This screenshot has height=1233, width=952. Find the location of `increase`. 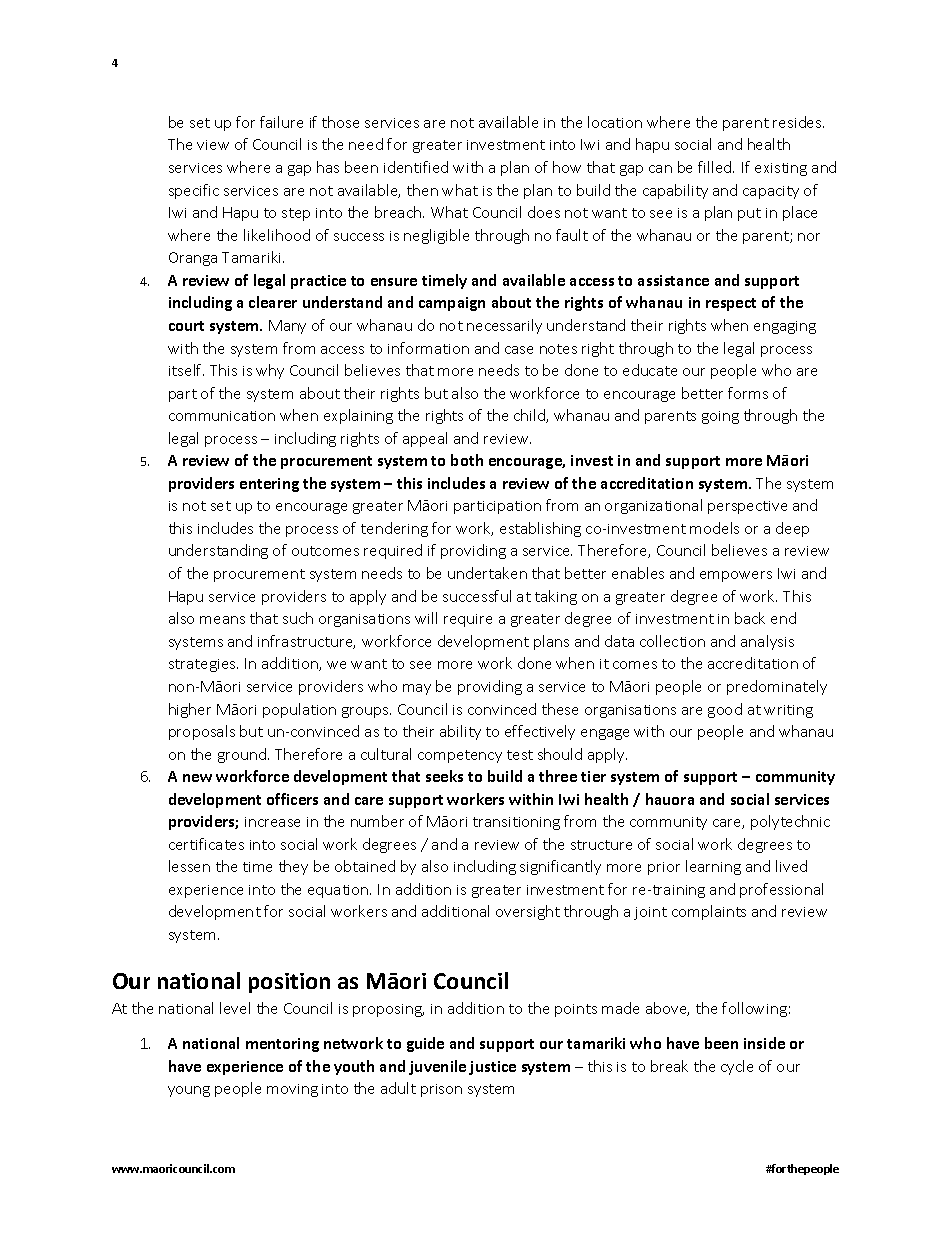

increase is located at coordinates (272, 822).
